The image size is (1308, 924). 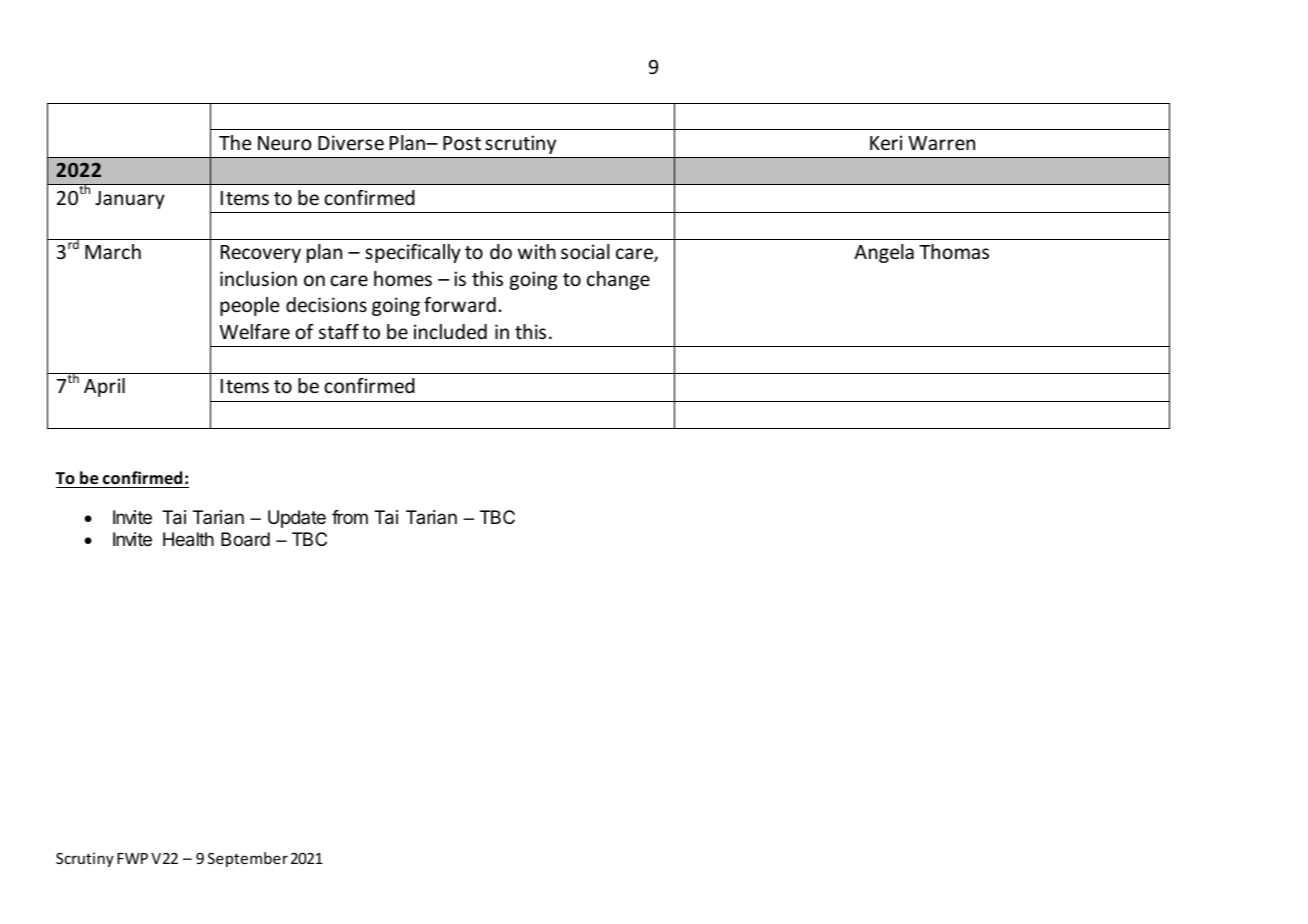 I want to click on Keri, so click(x=886, y=142).
